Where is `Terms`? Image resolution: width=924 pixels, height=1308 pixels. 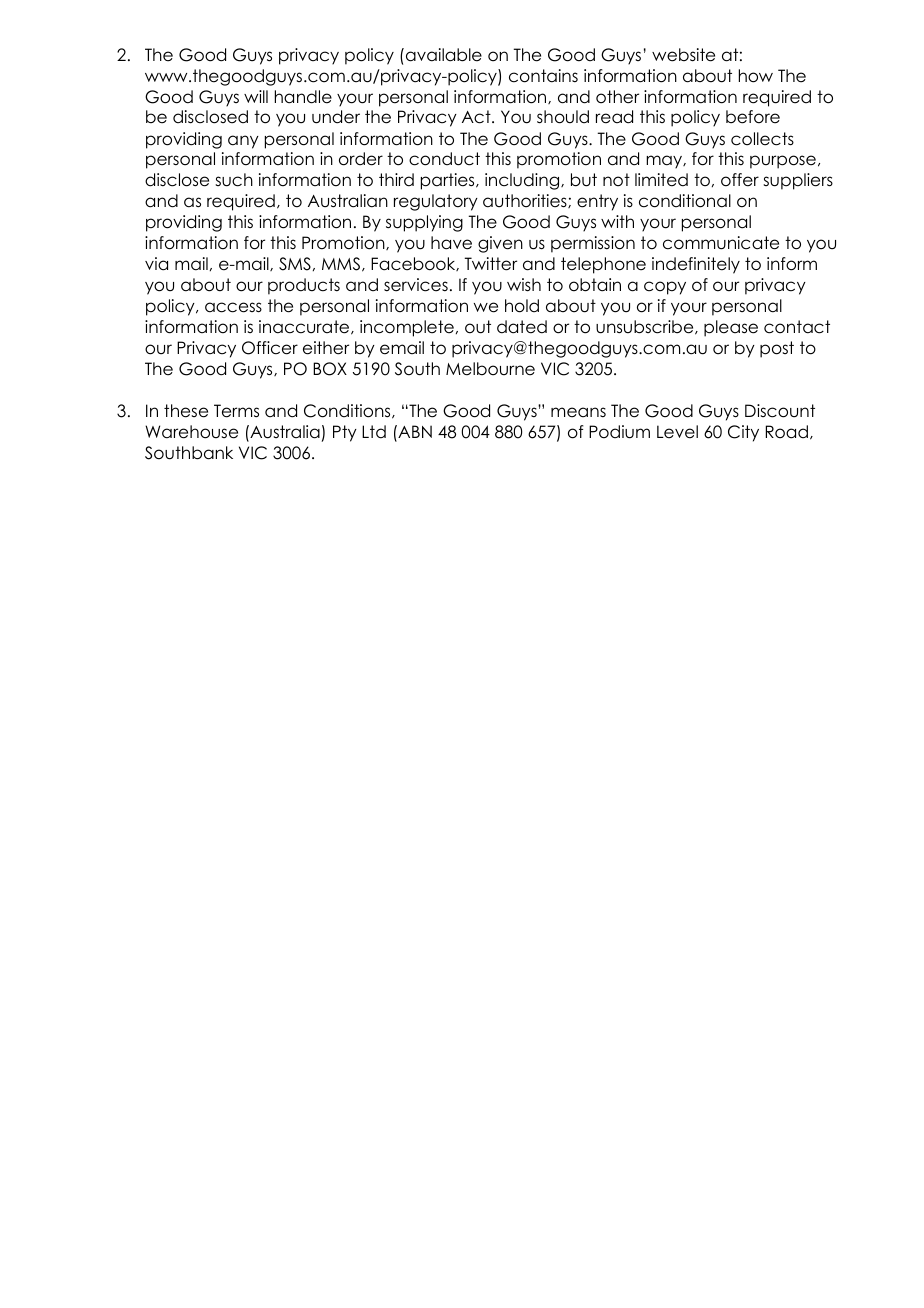
Terms is located at coordinates (236, 411).
